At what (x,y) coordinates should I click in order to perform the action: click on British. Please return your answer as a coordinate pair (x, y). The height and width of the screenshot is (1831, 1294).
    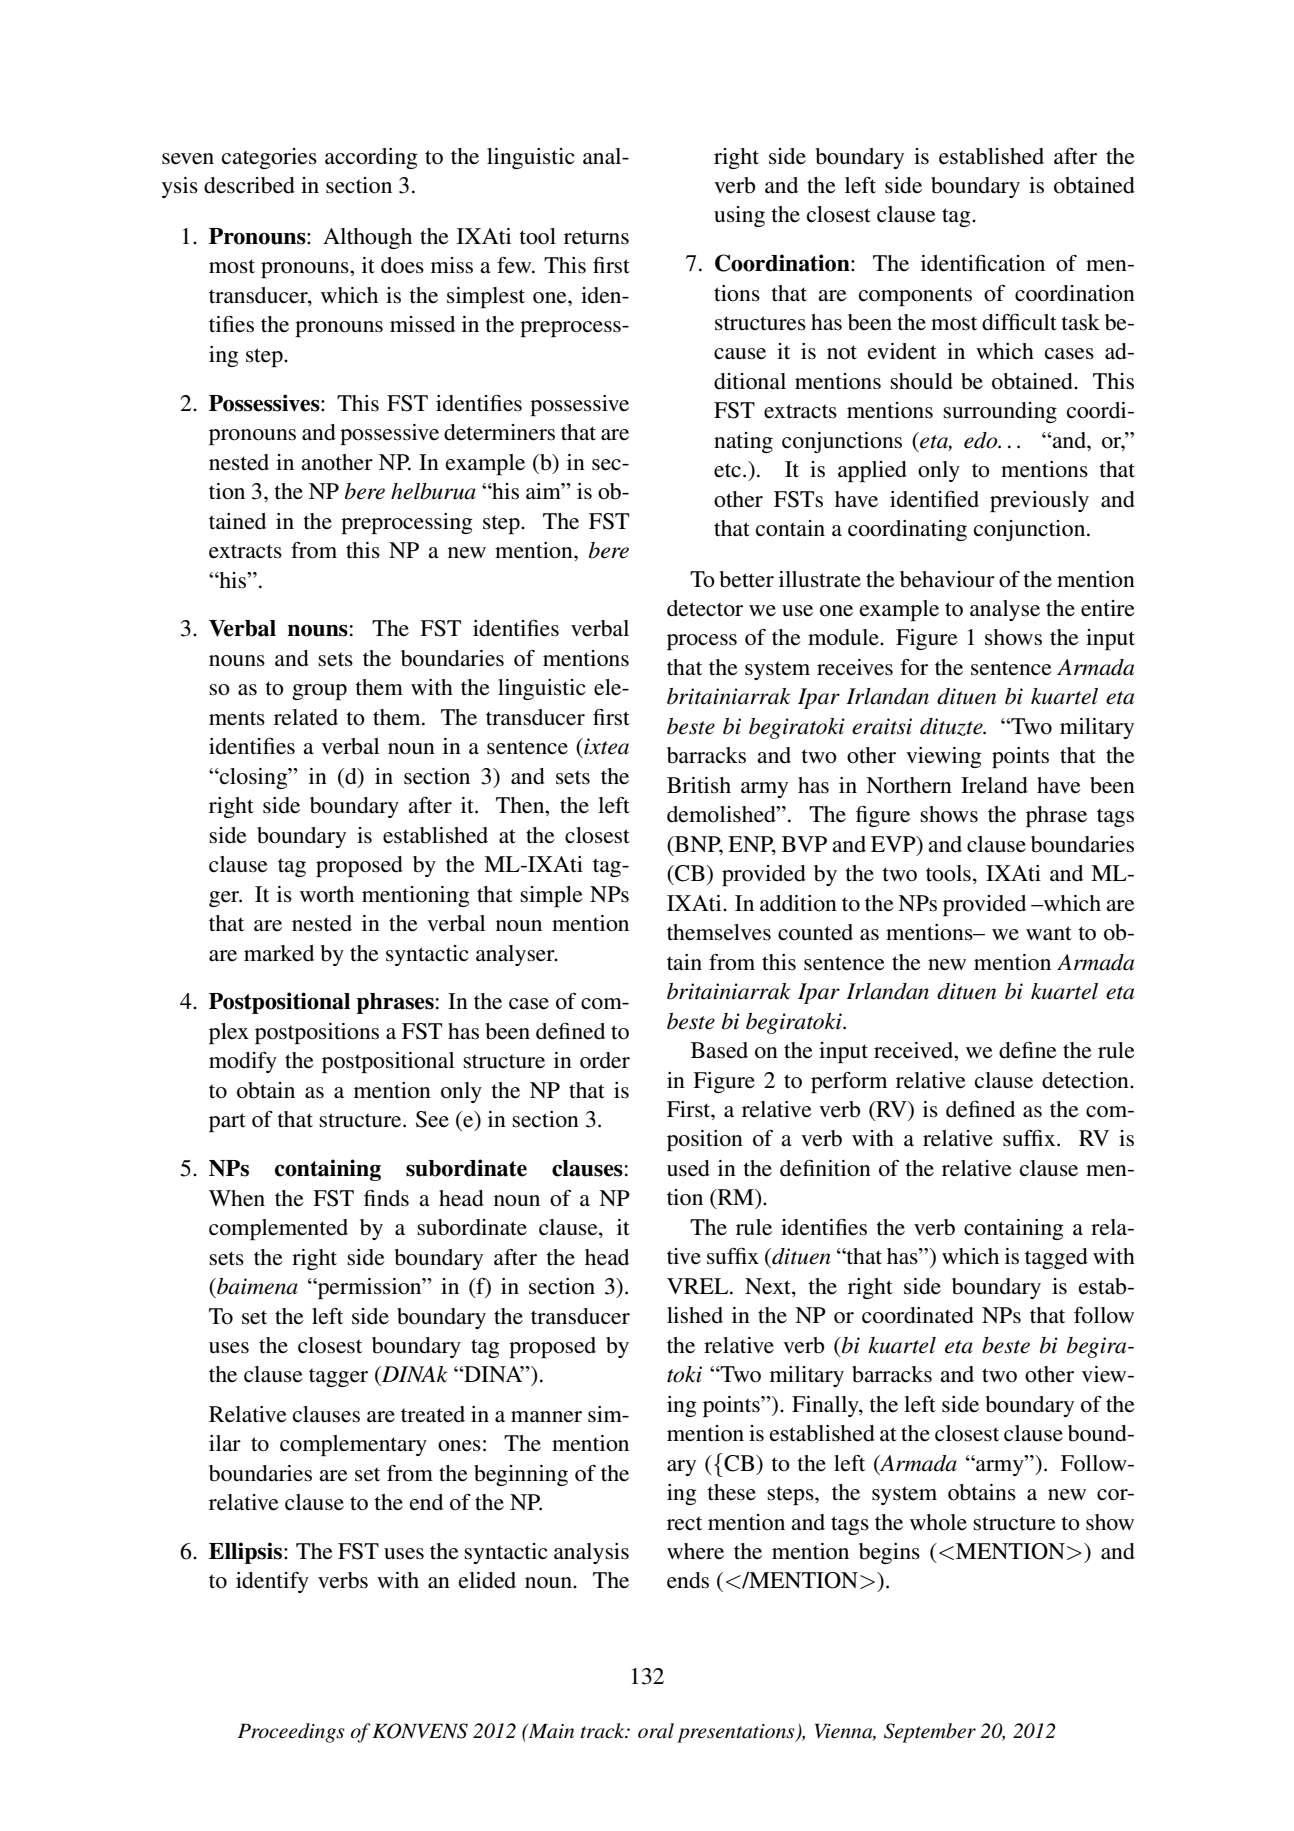
    Looking at the image, I should click on (699, 785).
